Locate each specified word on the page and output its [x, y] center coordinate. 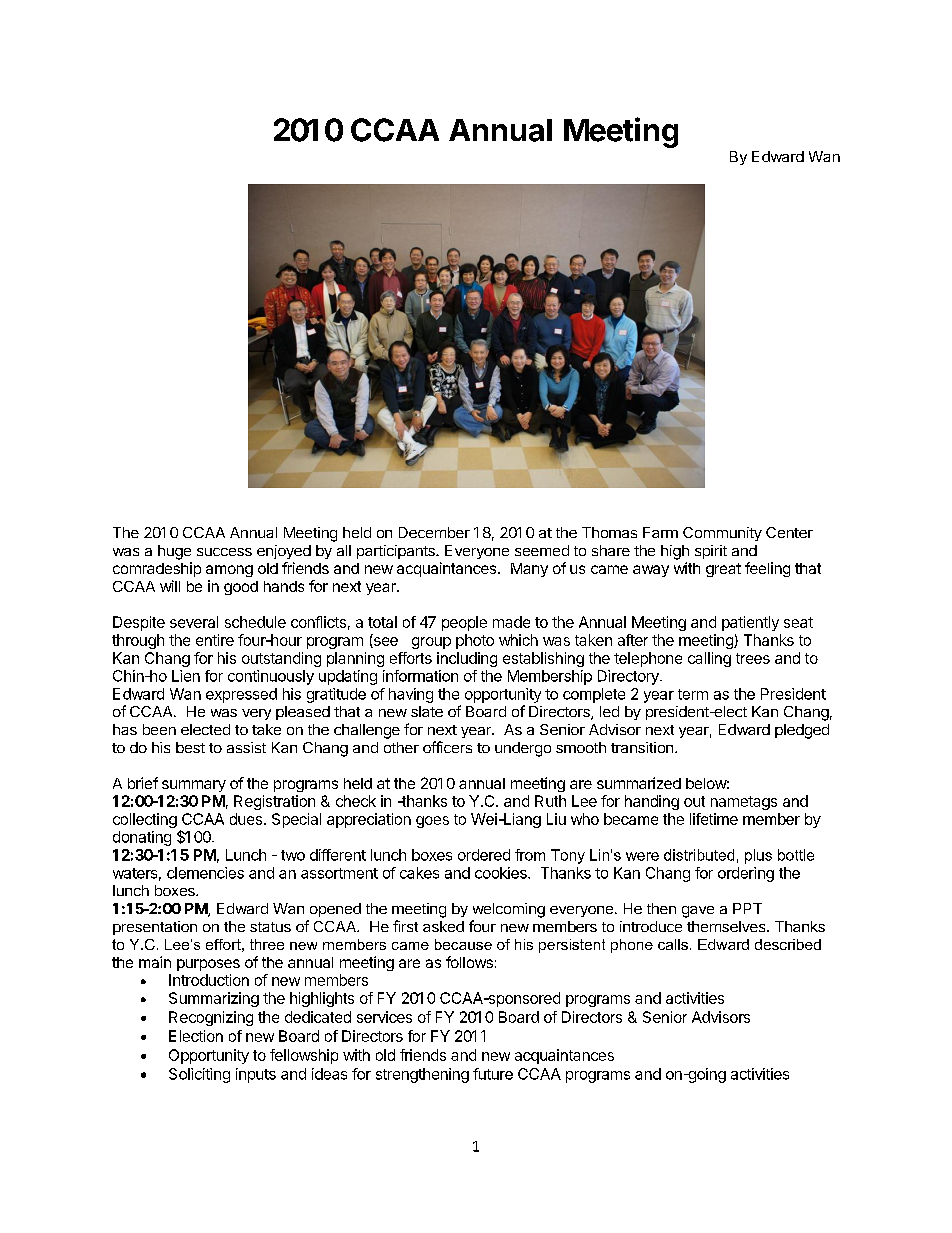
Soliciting [199, 1075]
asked [443, 926]
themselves [727, 926]
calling [709, 659]
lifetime [714, 819]
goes [432, 822]
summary [194, 786]
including [467, 659]
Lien [186, 676]
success [224, 552]
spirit [711, 552]
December [434, 532]
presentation [155, 928]
